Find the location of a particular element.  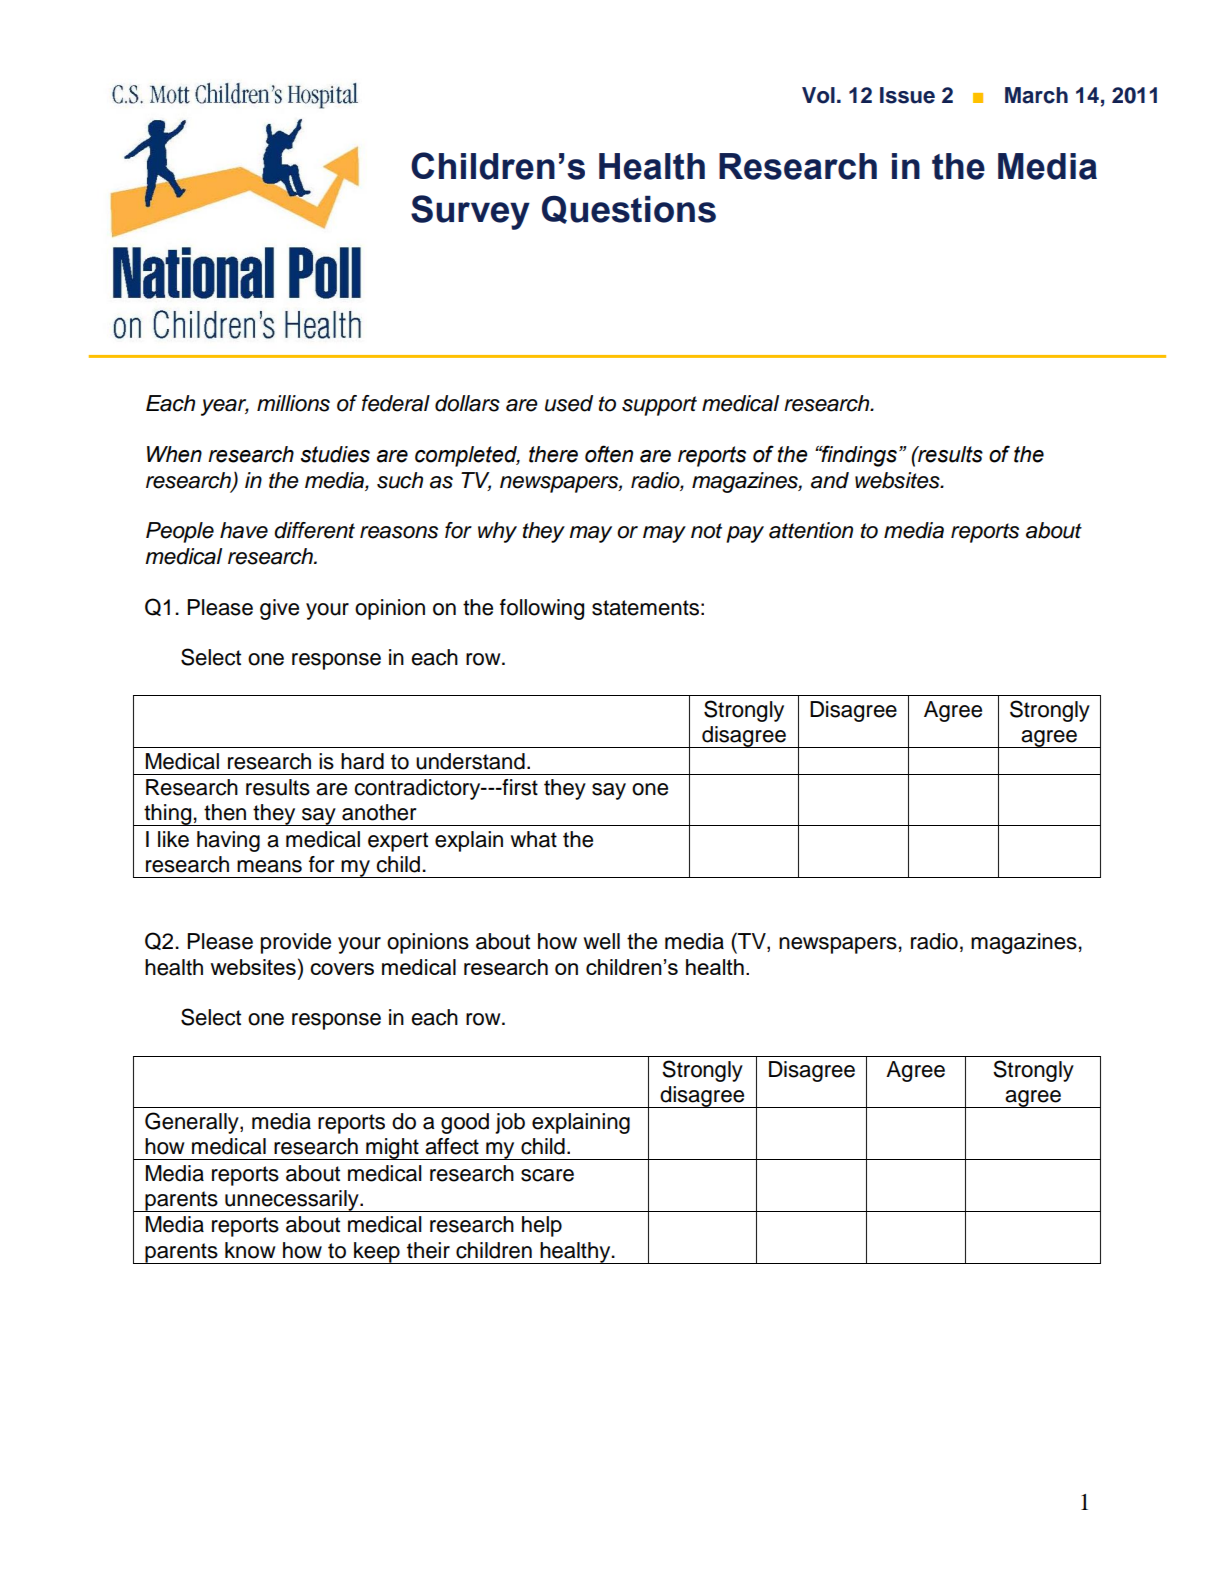

Questions is located at coordinates (629, 209).
